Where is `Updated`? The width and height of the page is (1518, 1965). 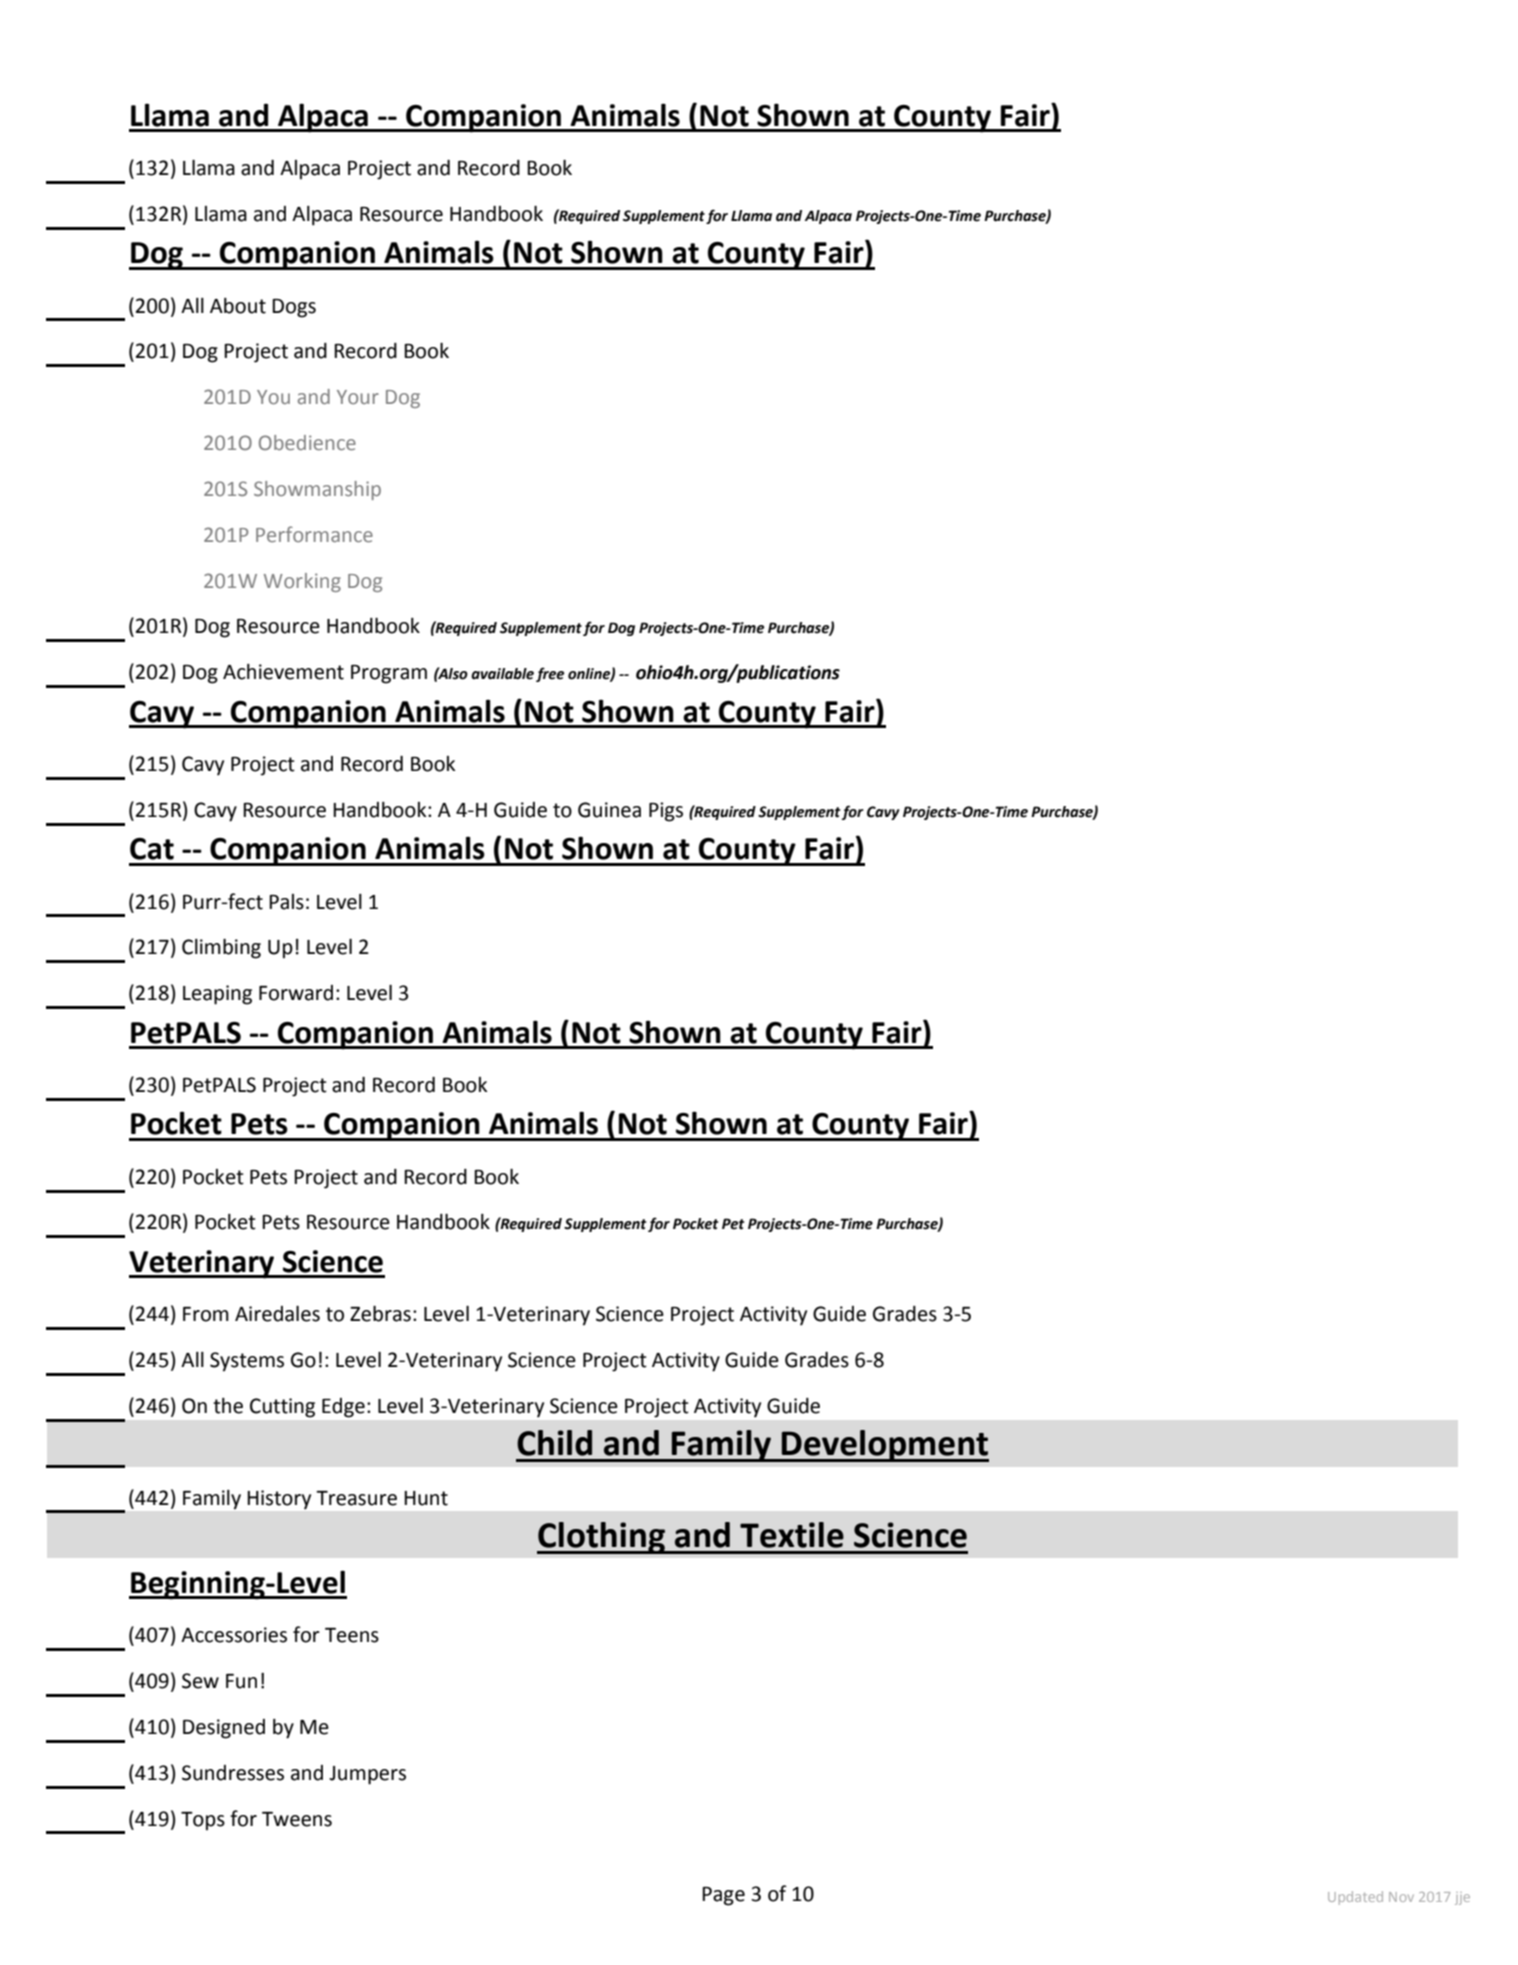 Updated is located at coordinates (1355, 1898).
